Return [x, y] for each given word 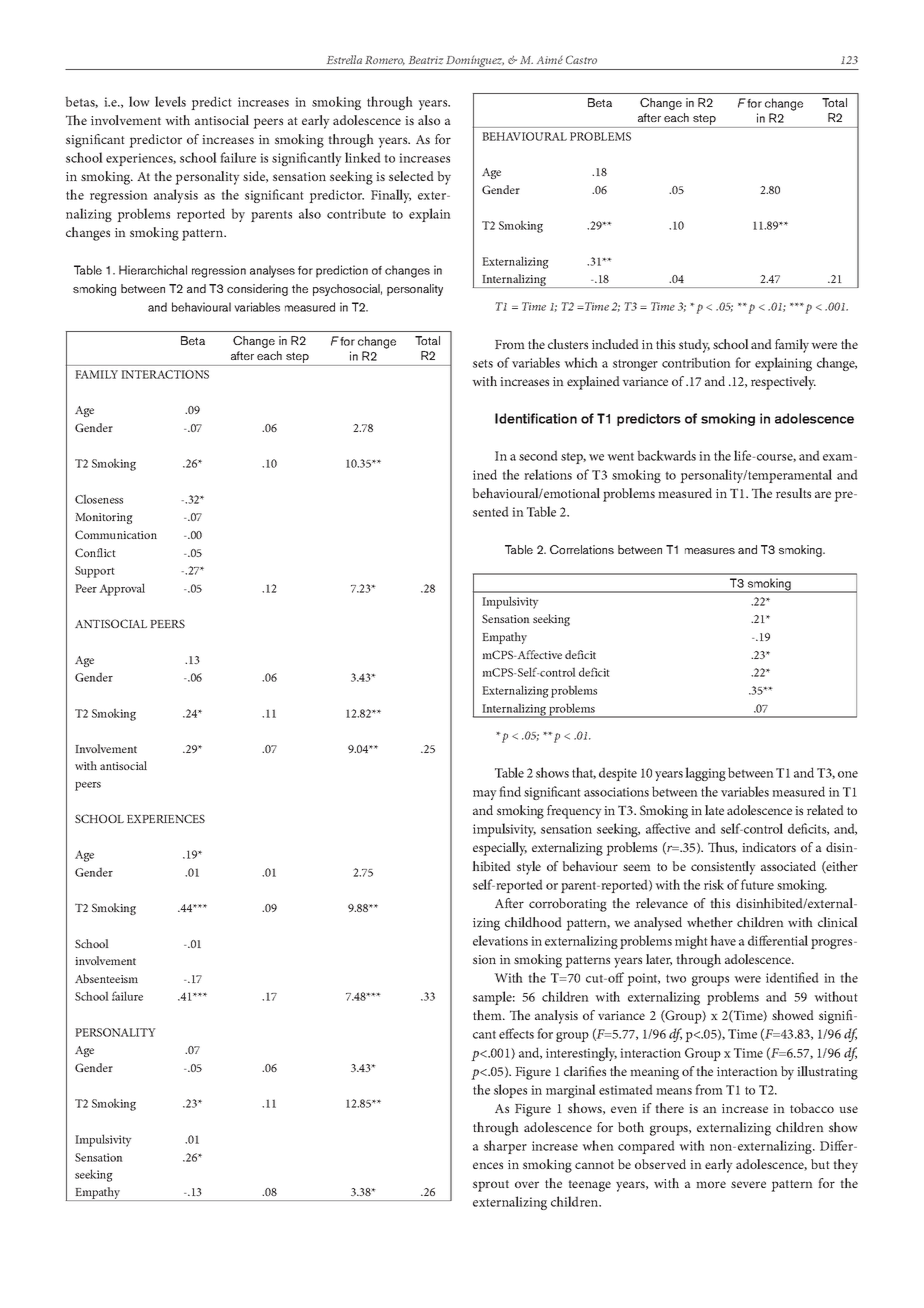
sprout [491, 1186]
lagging [705, 774]
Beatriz [426, 60]
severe [748, 1184]
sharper [505, 1147]
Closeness [99, 499]
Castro [581, 59]
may [485, 795]
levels [170, 101]
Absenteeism [106, 978]
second [538, 455]
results [793, 493]
